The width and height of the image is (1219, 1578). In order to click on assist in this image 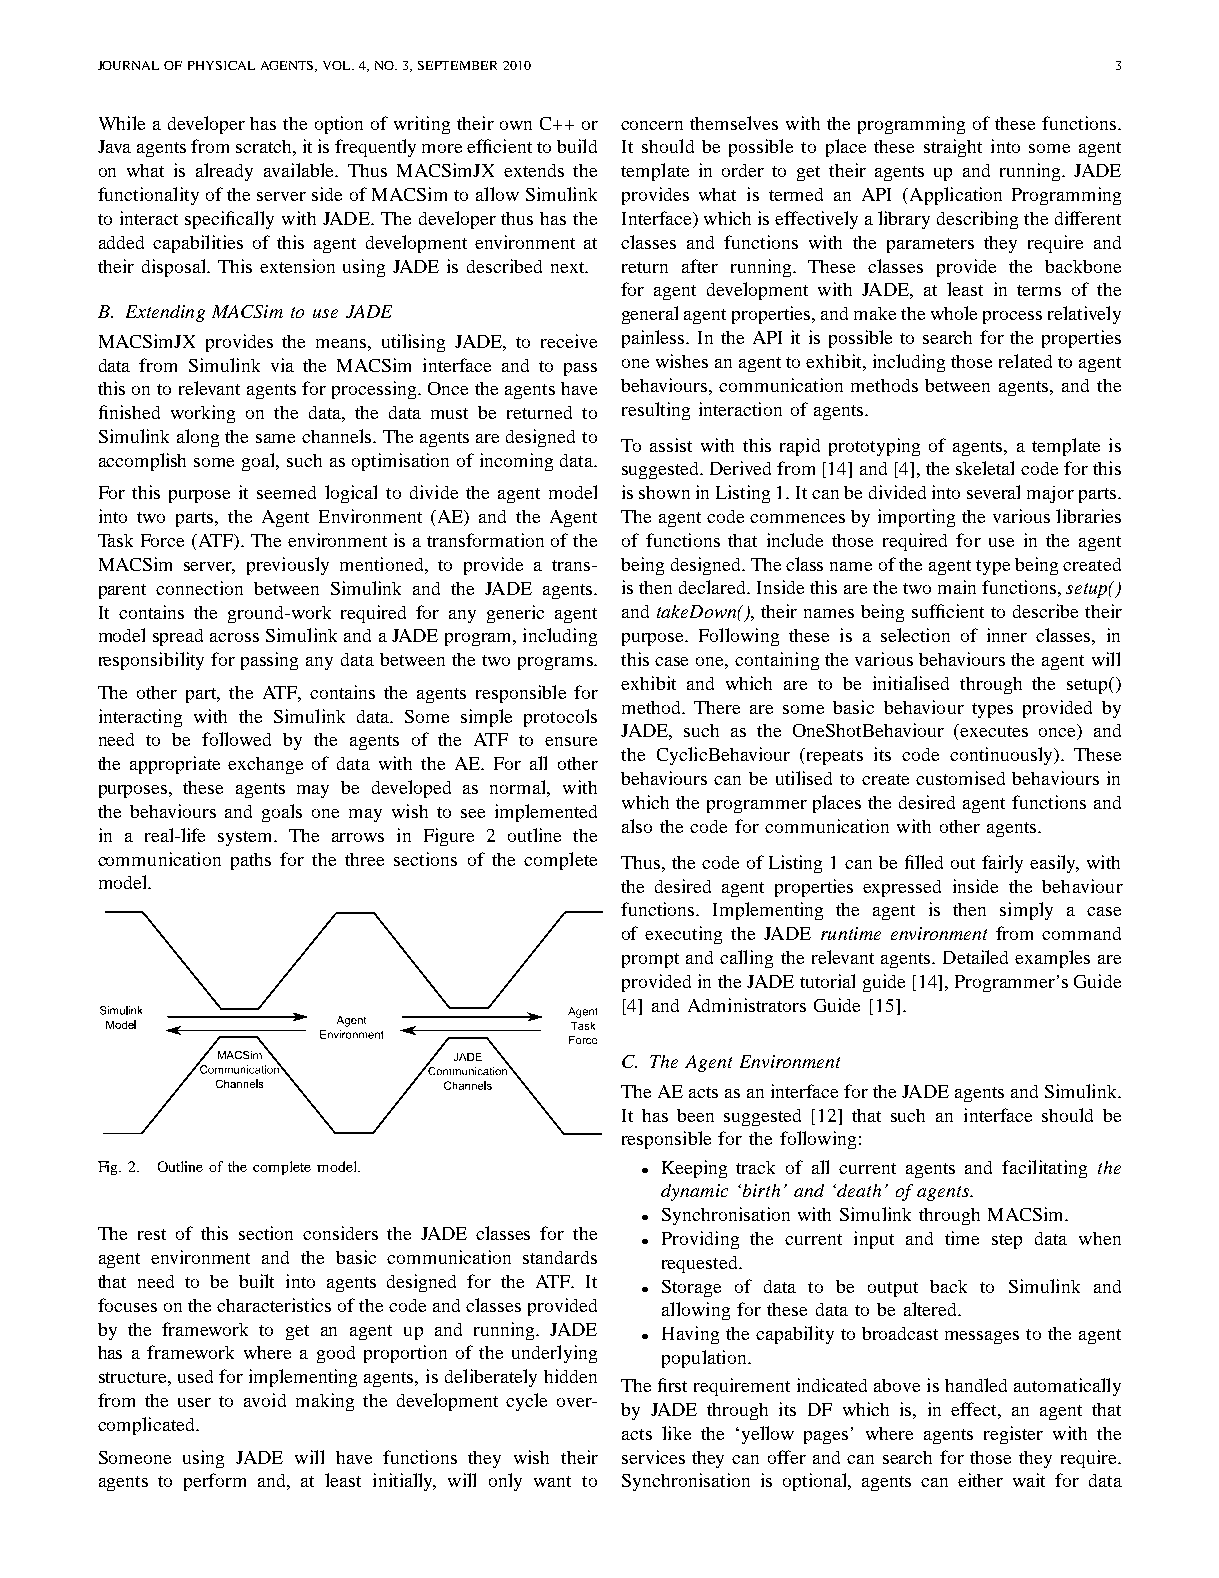, I will do `click(671, 445)`.
